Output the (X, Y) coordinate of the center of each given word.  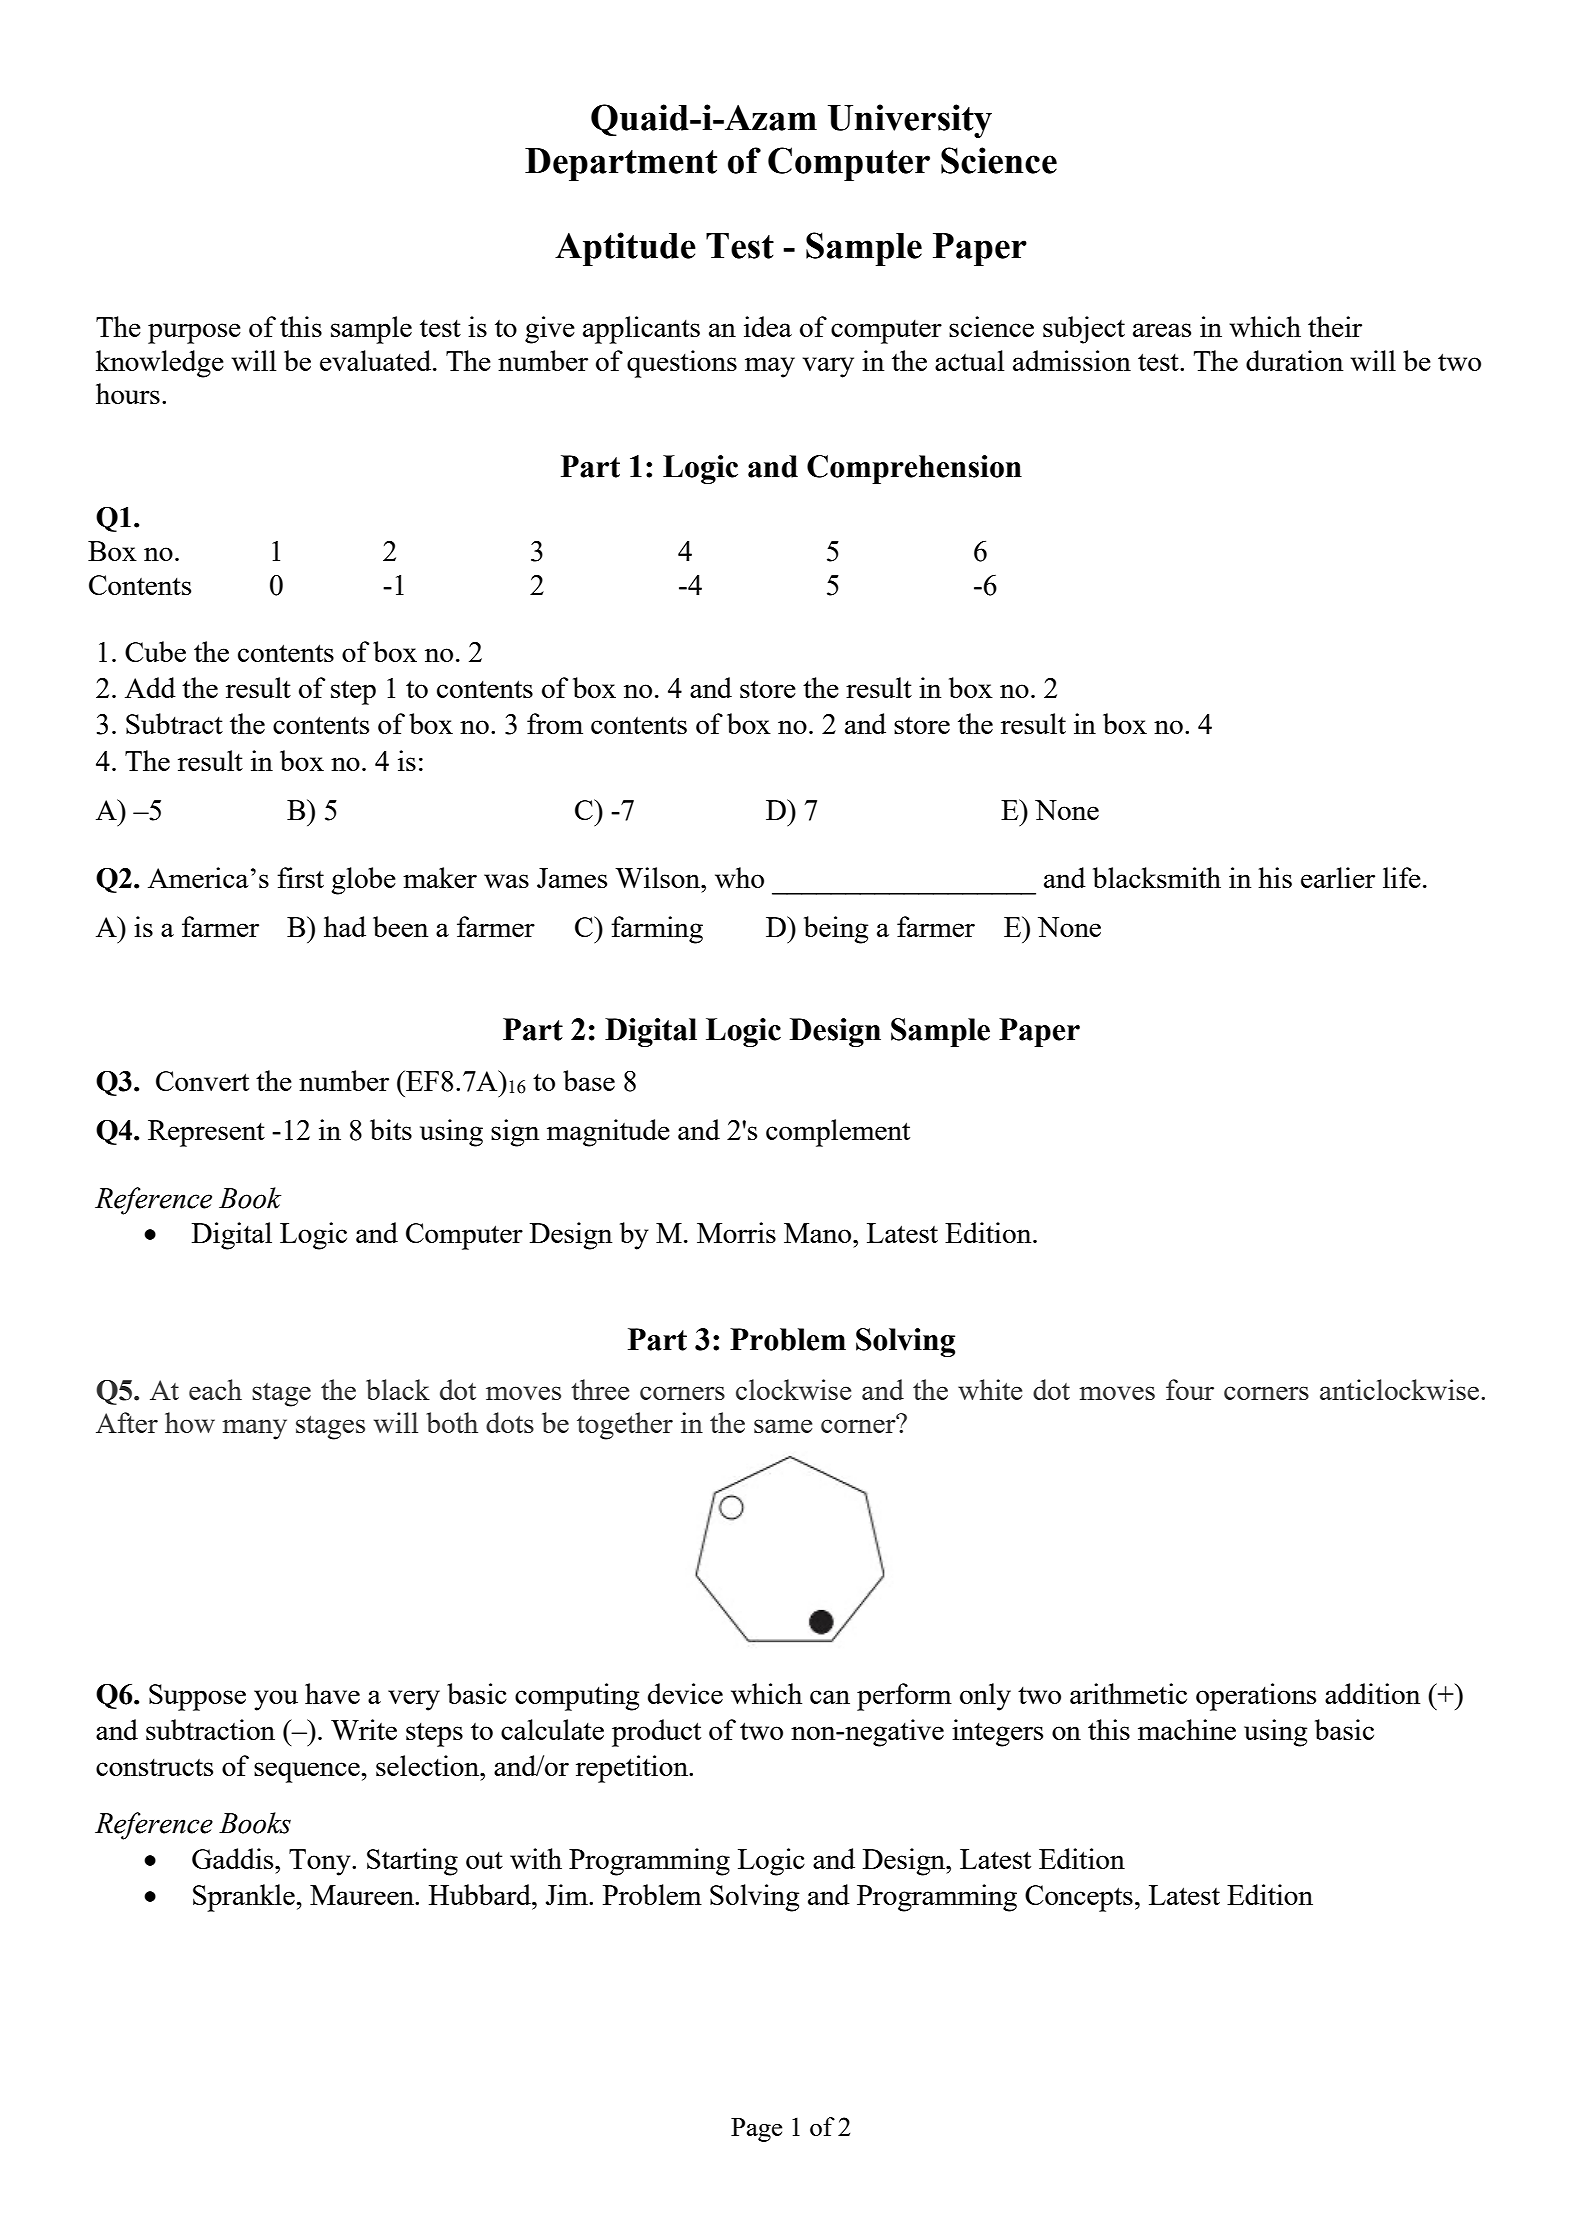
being (836, 930)
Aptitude (625, 249)
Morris (736, 1232)
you (276, 1700)
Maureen (363, 1895)
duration (1294, 360)
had (345, 926)
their (1335, 326)
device (685, 1693)
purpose (194, 333)
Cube (155, 651)
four (1190, 1389)
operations (1256, 1697)
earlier (1338, 877)
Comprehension (914, 469)
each (215, 1389)
